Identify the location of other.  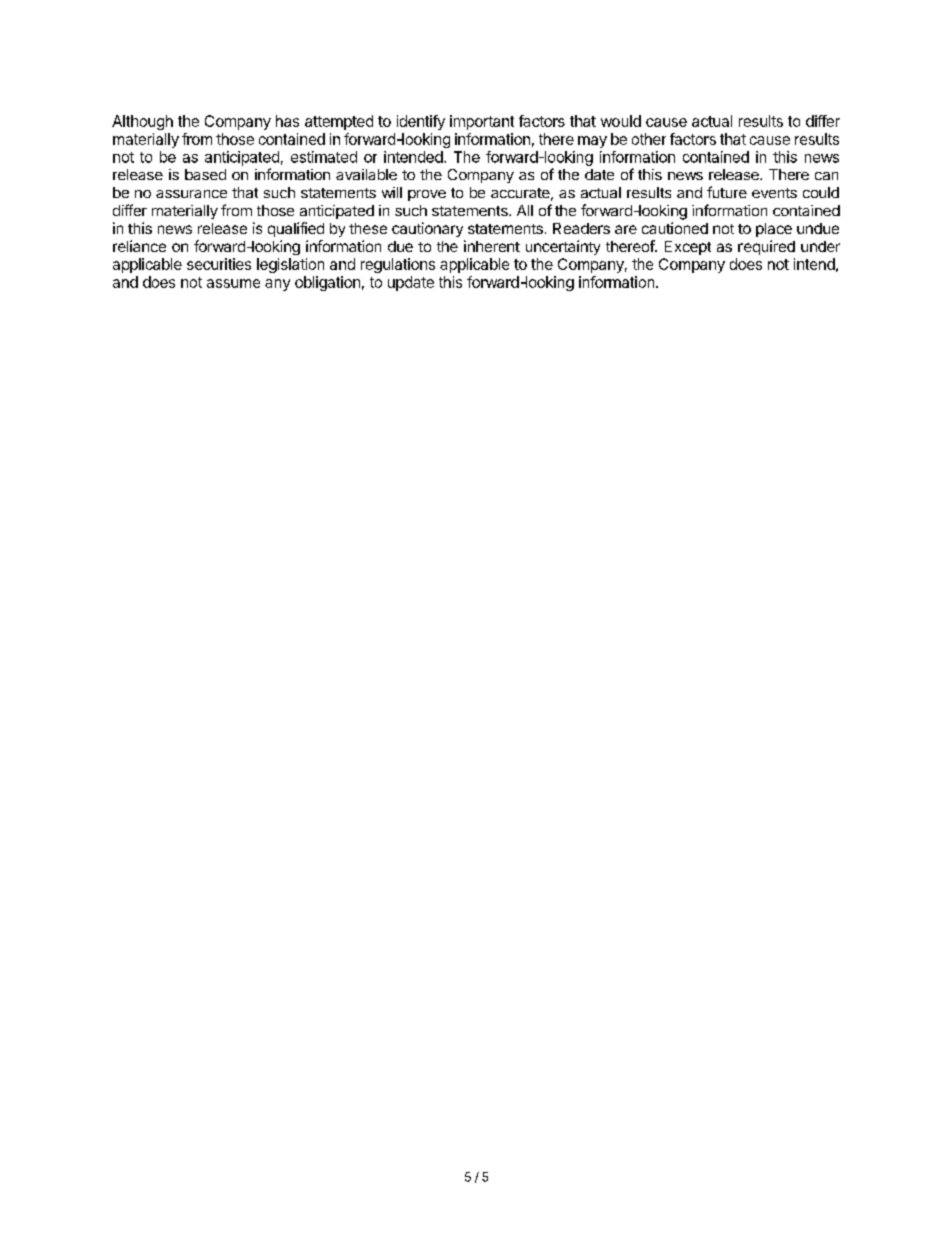
(649, 139).
